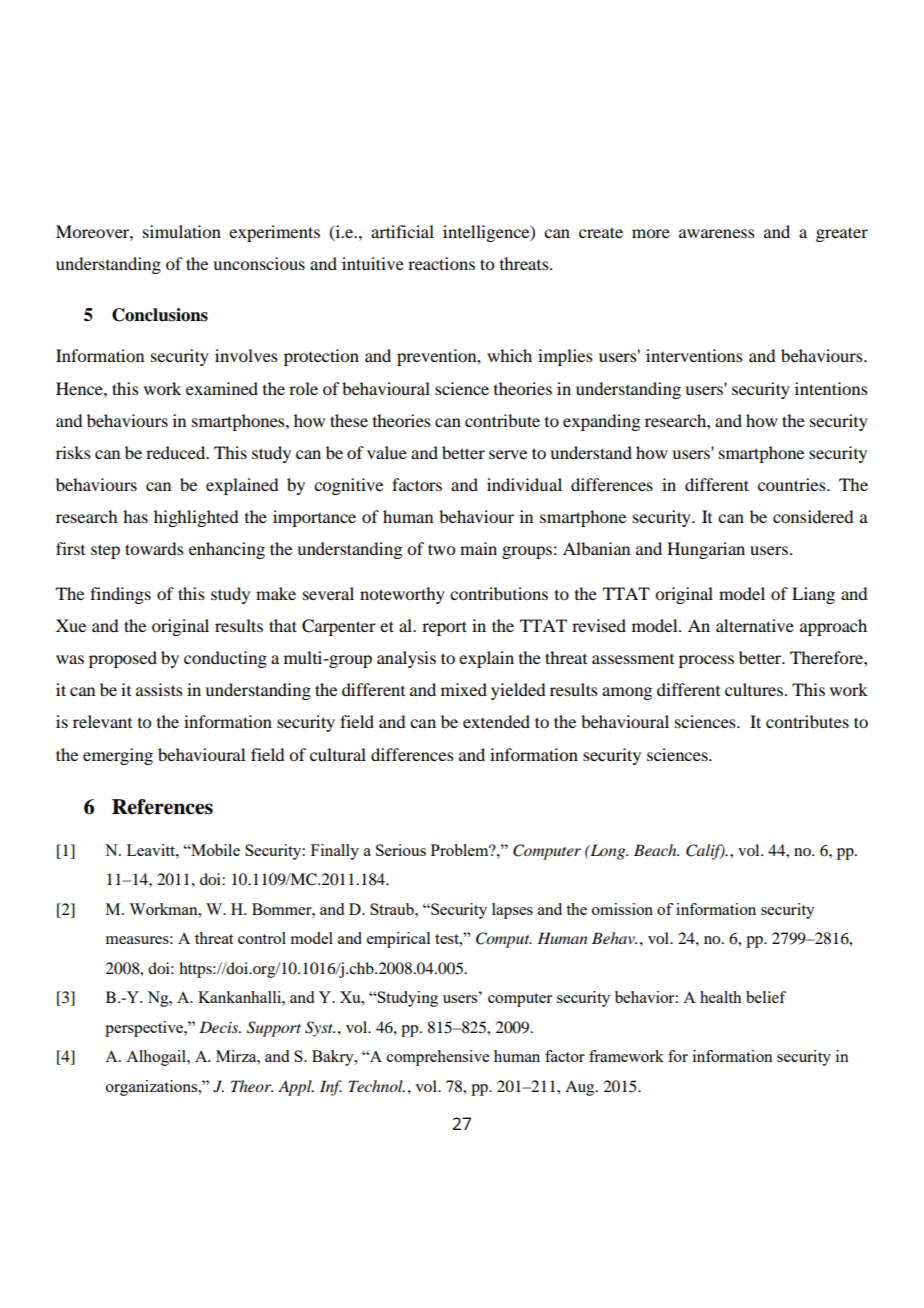 This screenshot has width=924, height=1308. Describe the element at coordinates (177, 452) in the screenshot. I see `reduced` at that location.
